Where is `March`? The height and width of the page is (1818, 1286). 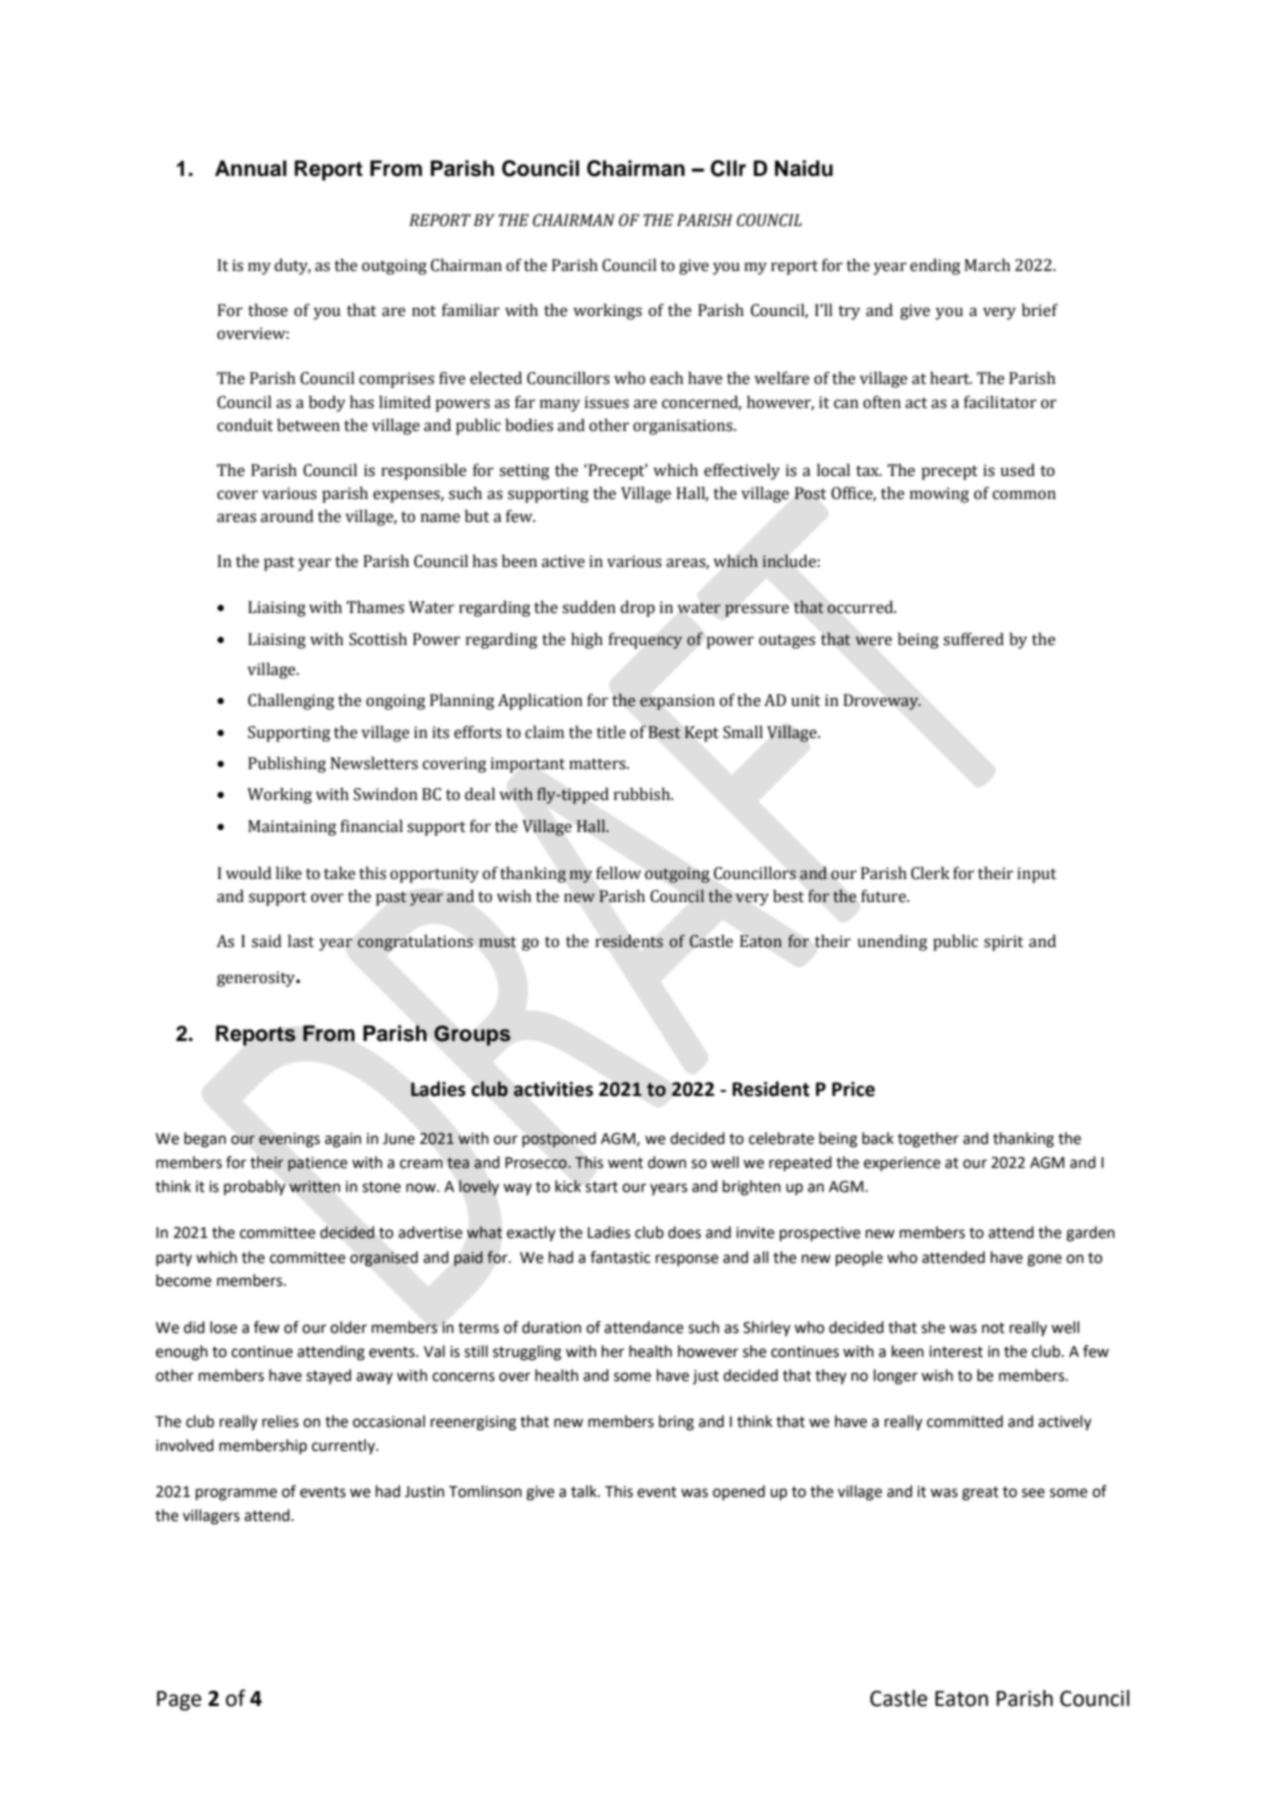 March is located at coordinates (987, 265).
